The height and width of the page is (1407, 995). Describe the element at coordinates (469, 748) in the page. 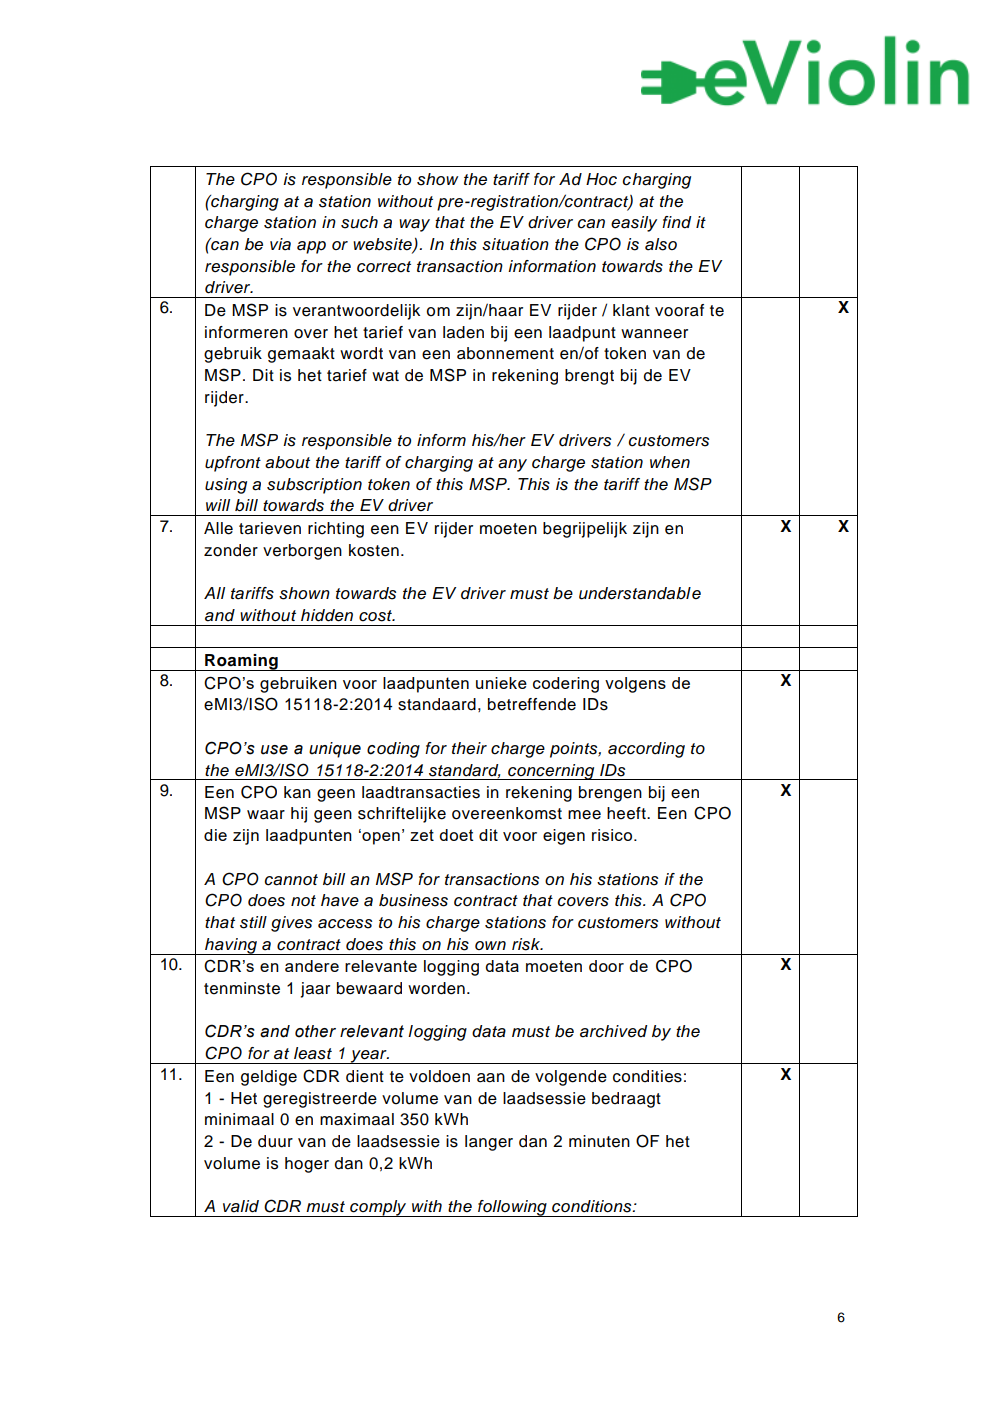

I see `their` at that location.
